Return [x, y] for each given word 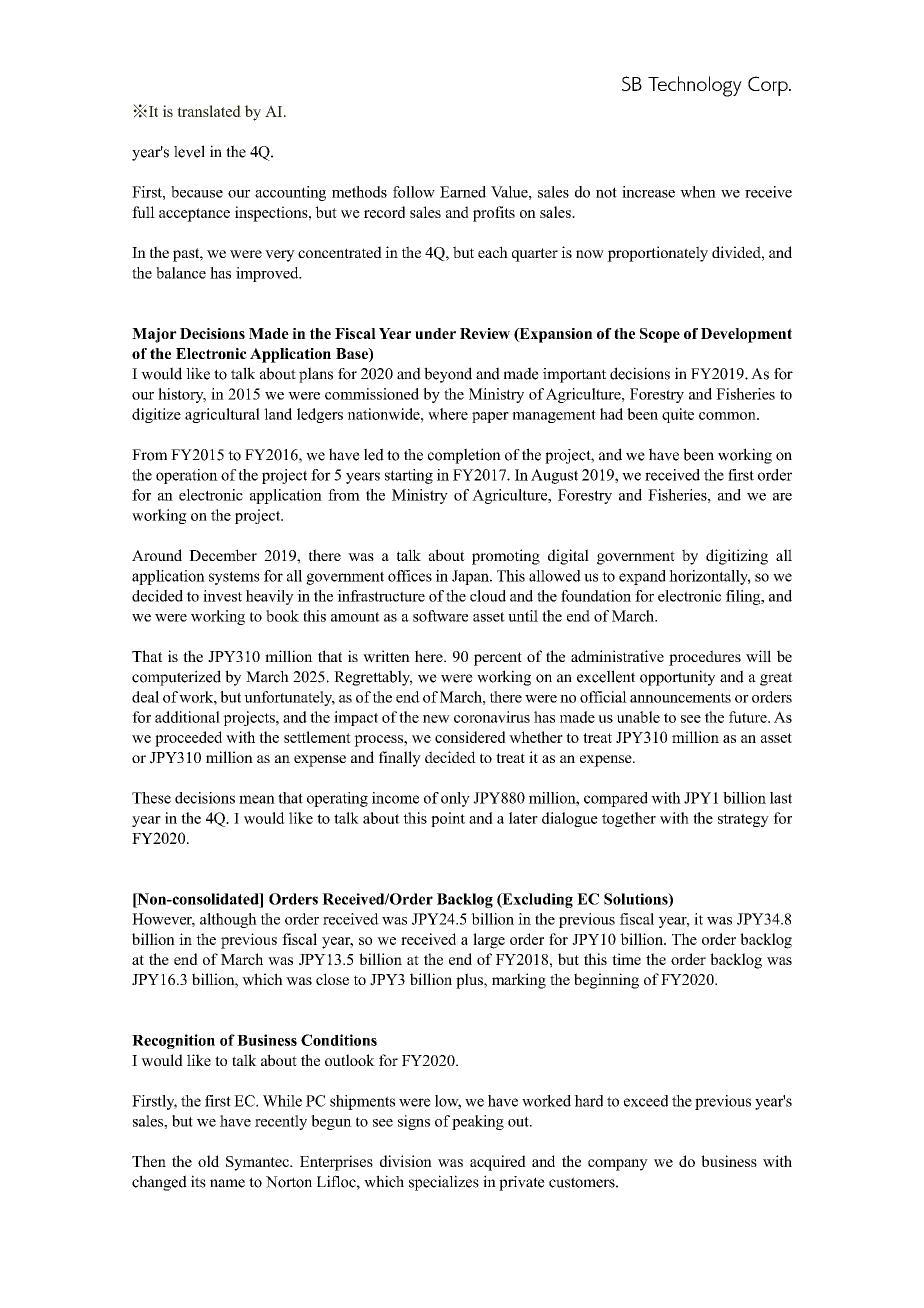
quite [678, 415]
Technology [695, 86]
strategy [743, 820]
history [182, 395]
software [440, 616]
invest [222, 596]
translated [209, 111]
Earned [463, 192]
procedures [705, 658]
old [208, 1161]
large [489, 941]
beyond [448, 375]
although [228, 920]
